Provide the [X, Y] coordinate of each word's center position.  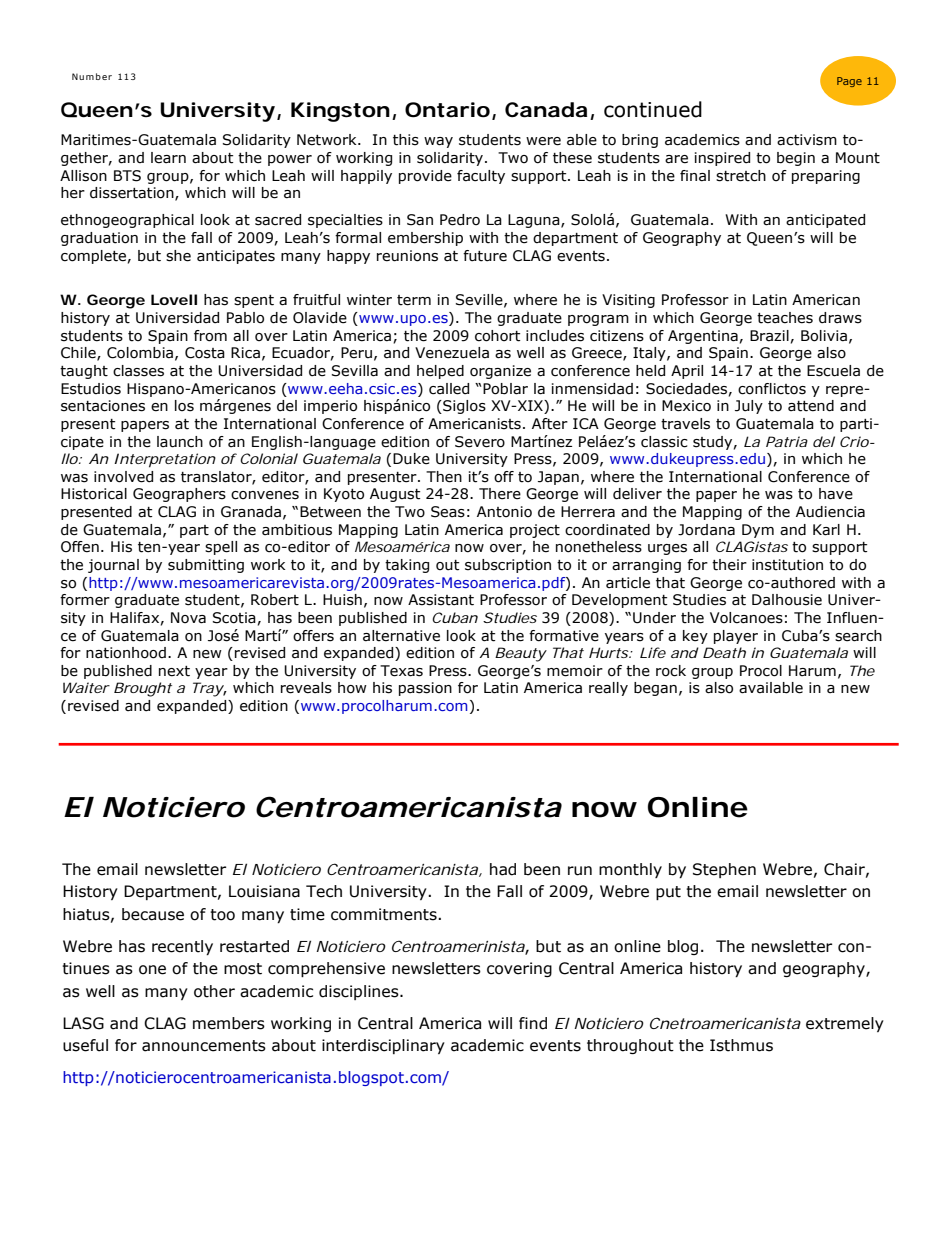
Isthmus [741, 1045]
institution [787, 565]
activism [807, 140]
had [503, 869]
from [210, 336]
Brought [143, 689]
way [438, 142]
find [533, 1023]
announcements [204, 1046]
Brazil [769, 336]
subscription [508, 566]
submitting [206, 566]
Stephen [724, 870]
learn [168, 158]
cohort [498, 336]
